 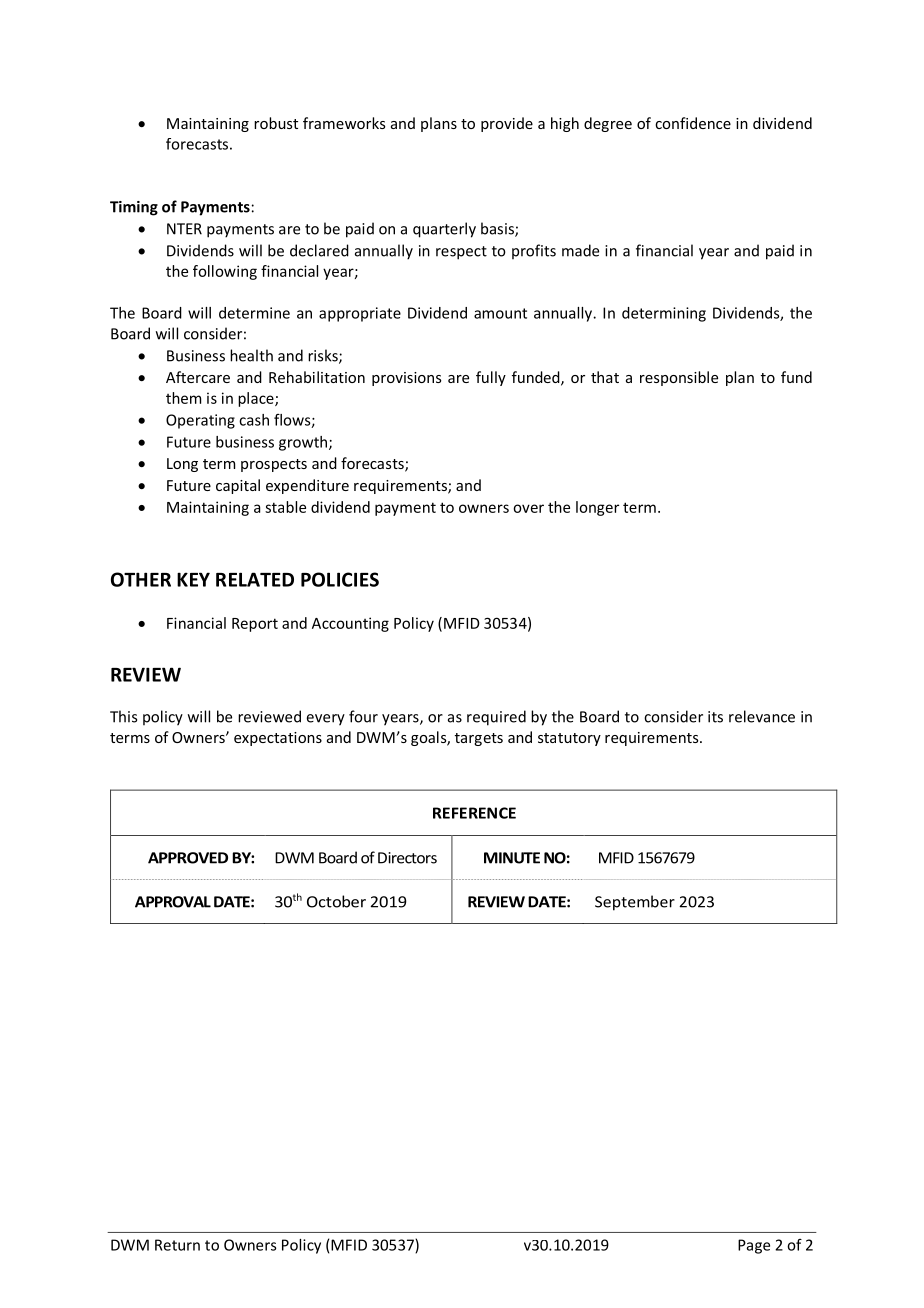 I want to click on over, so click(x=528, y=508).
